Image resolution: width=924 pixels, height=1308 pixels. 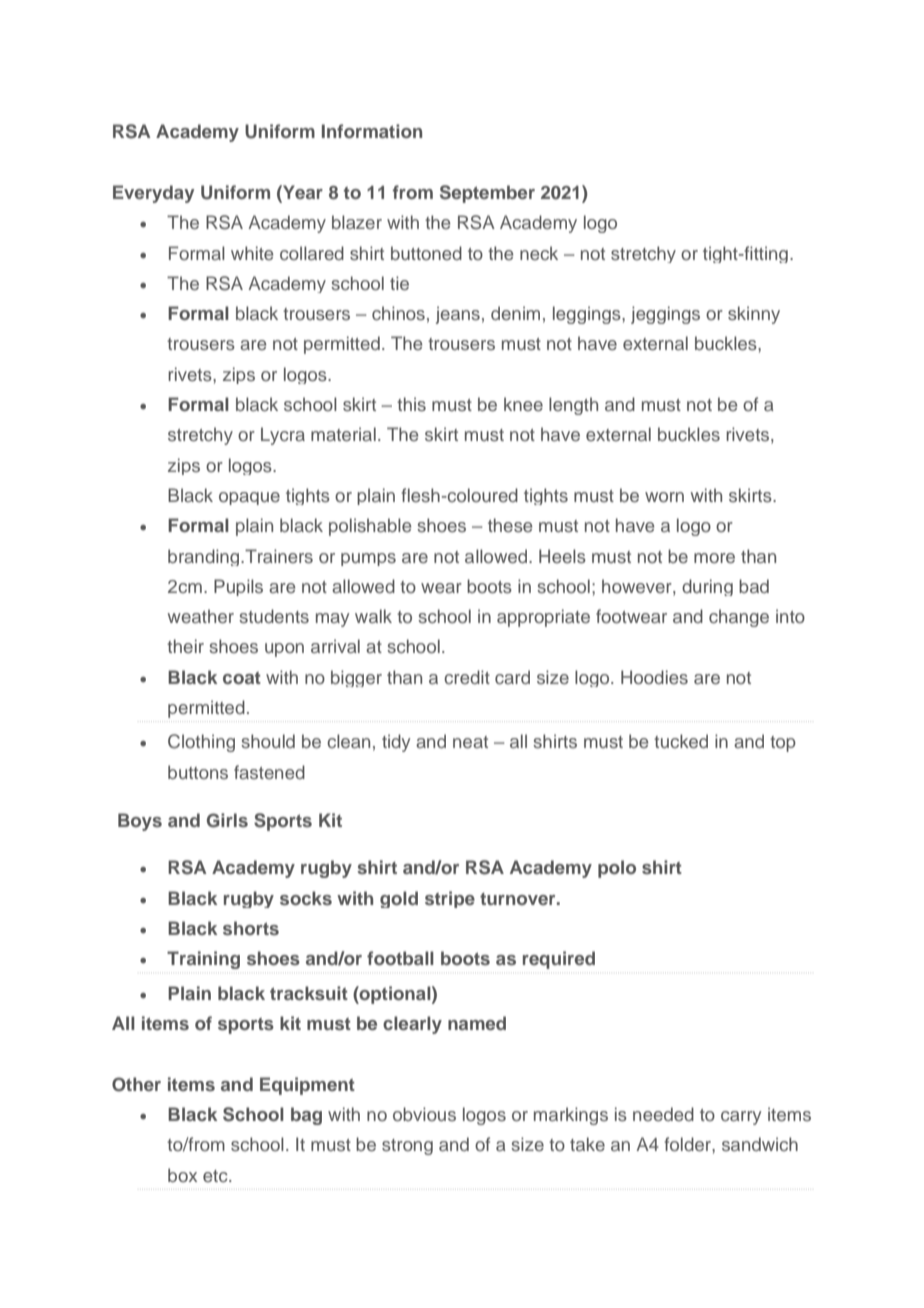 What do you see at coordinates (182, 1175) in the screenshot?
I see `box` at bounding box center [182, 1175].
